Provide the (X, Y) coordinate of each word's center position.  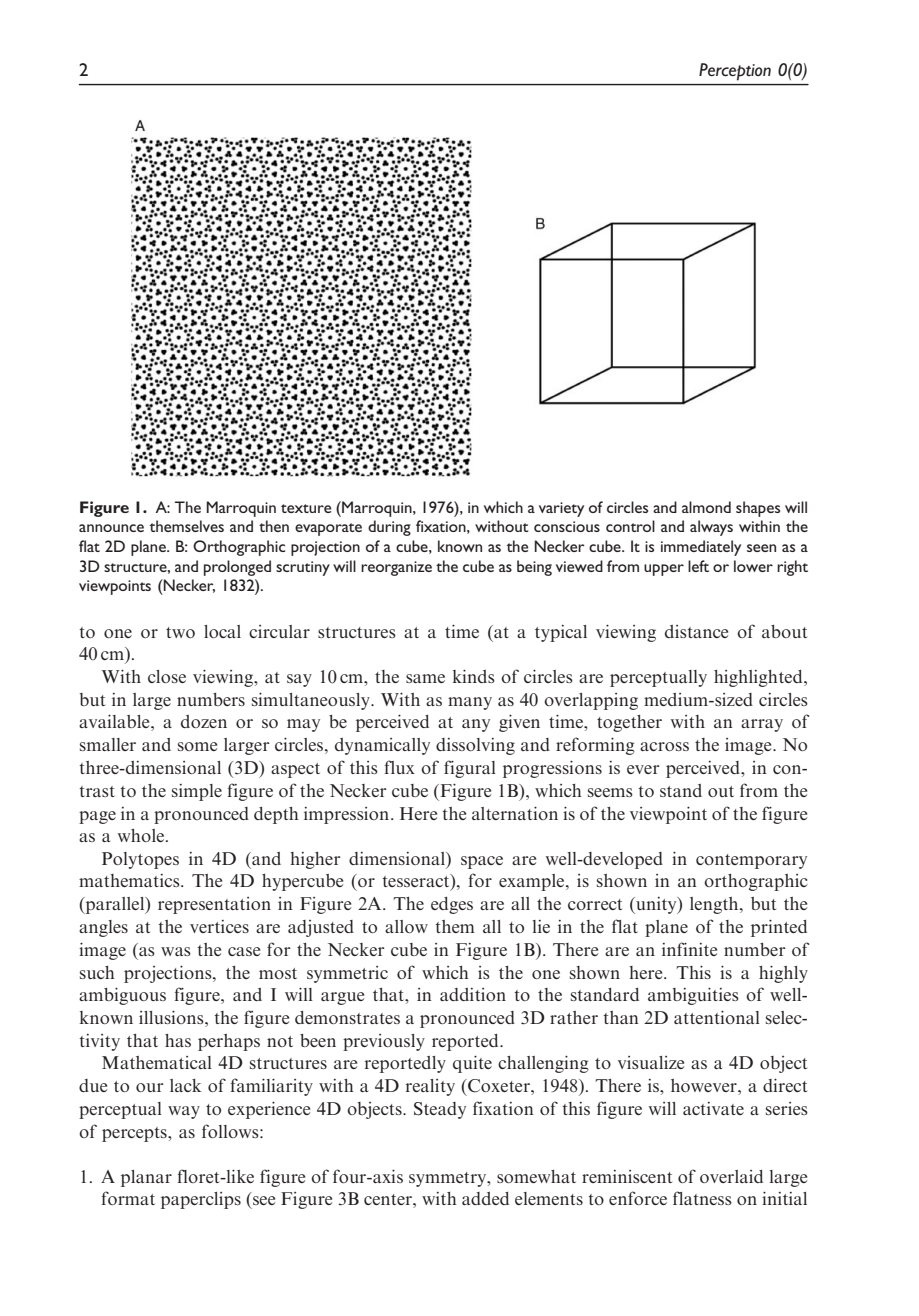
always (711, 528)
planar (146, 1178)
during (389, 528)
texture (306, 508)
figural (470, 769)
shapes (758, 509)
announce (111, 528)
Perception (735, 71)
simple (197, 792)
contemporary (751, 861)
